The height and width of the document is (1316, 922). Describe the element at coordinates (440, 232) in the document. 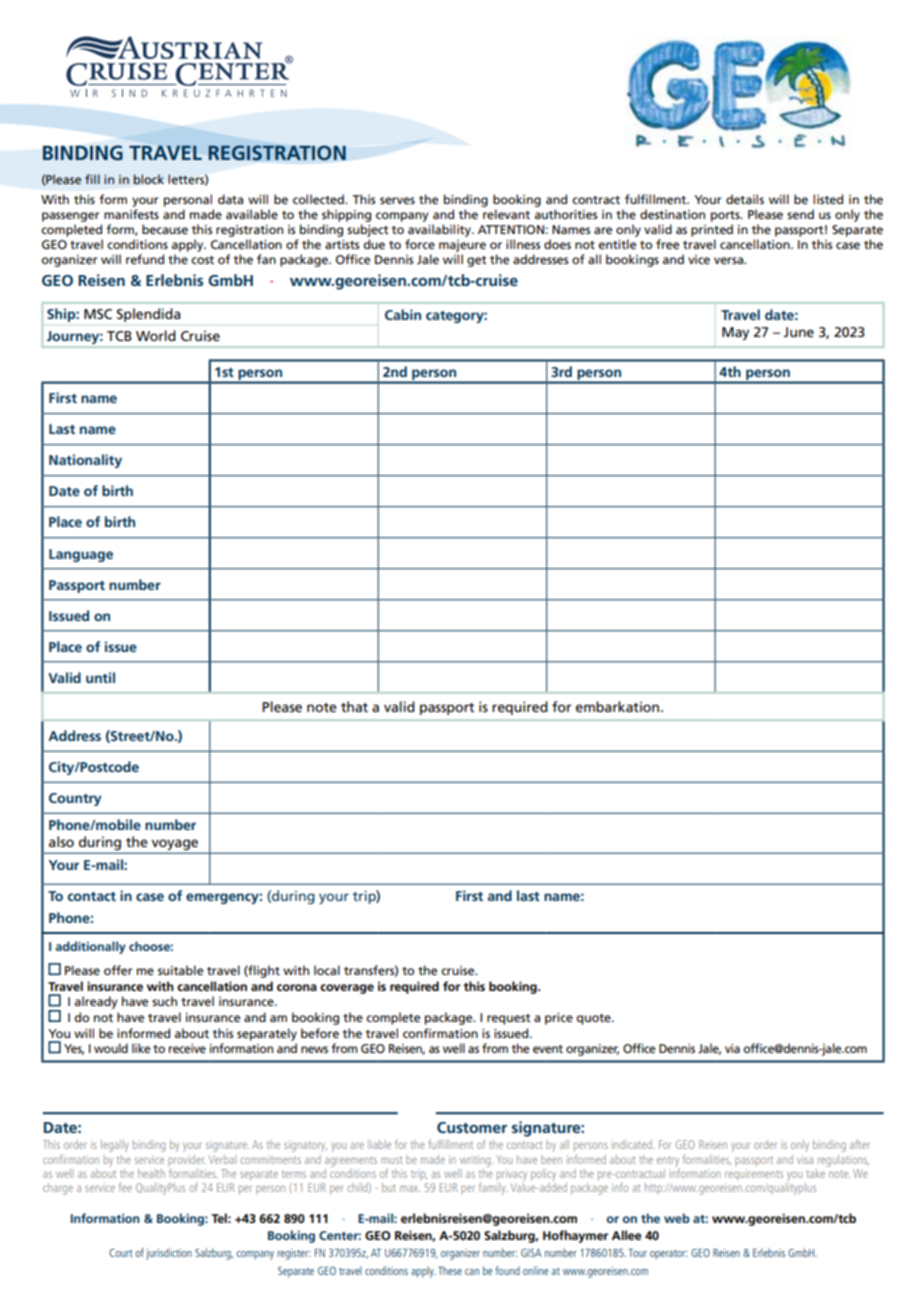

I see `availability` at that location.
